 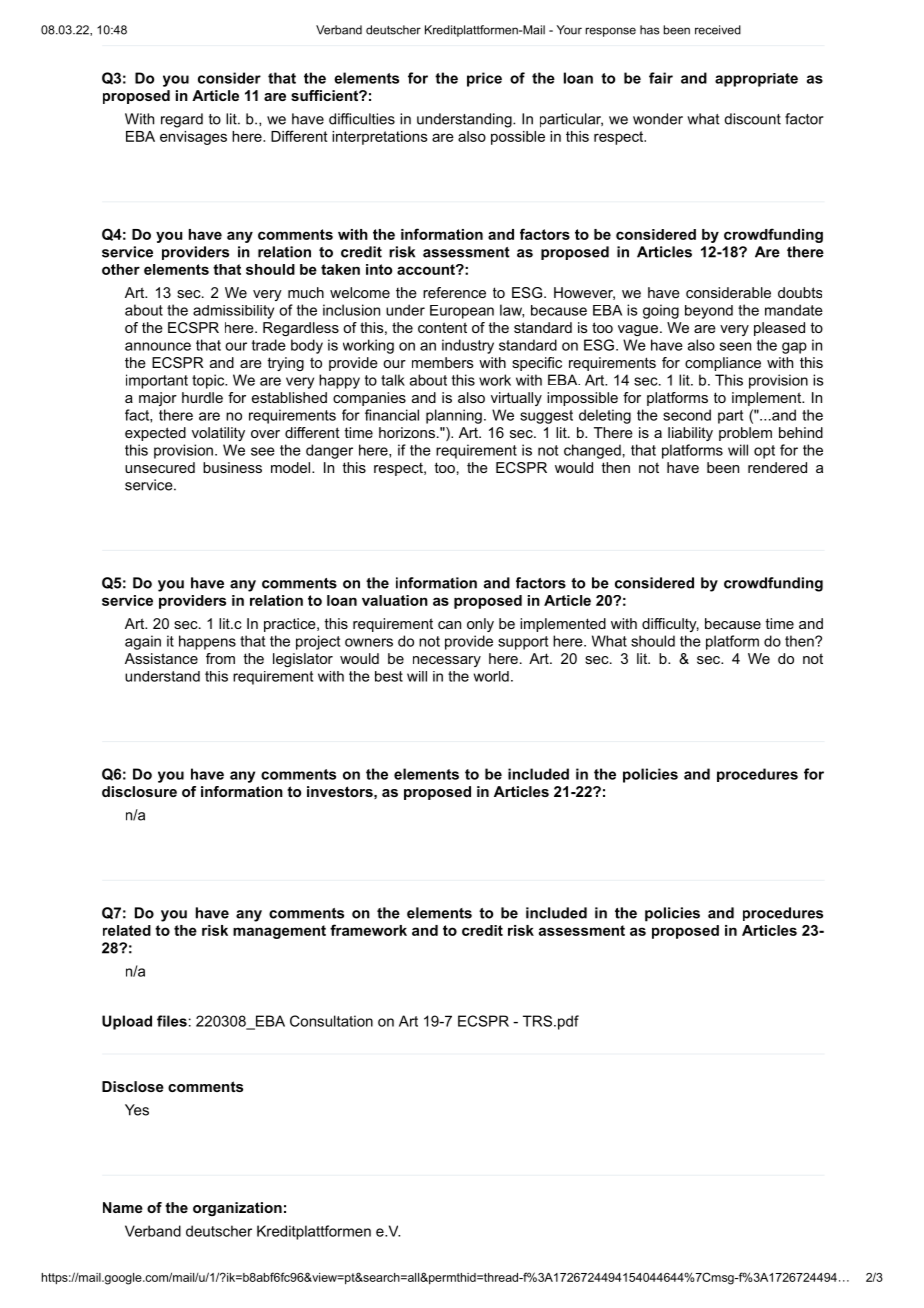 I want to click on appropriate, so click(x=756, y=80).
